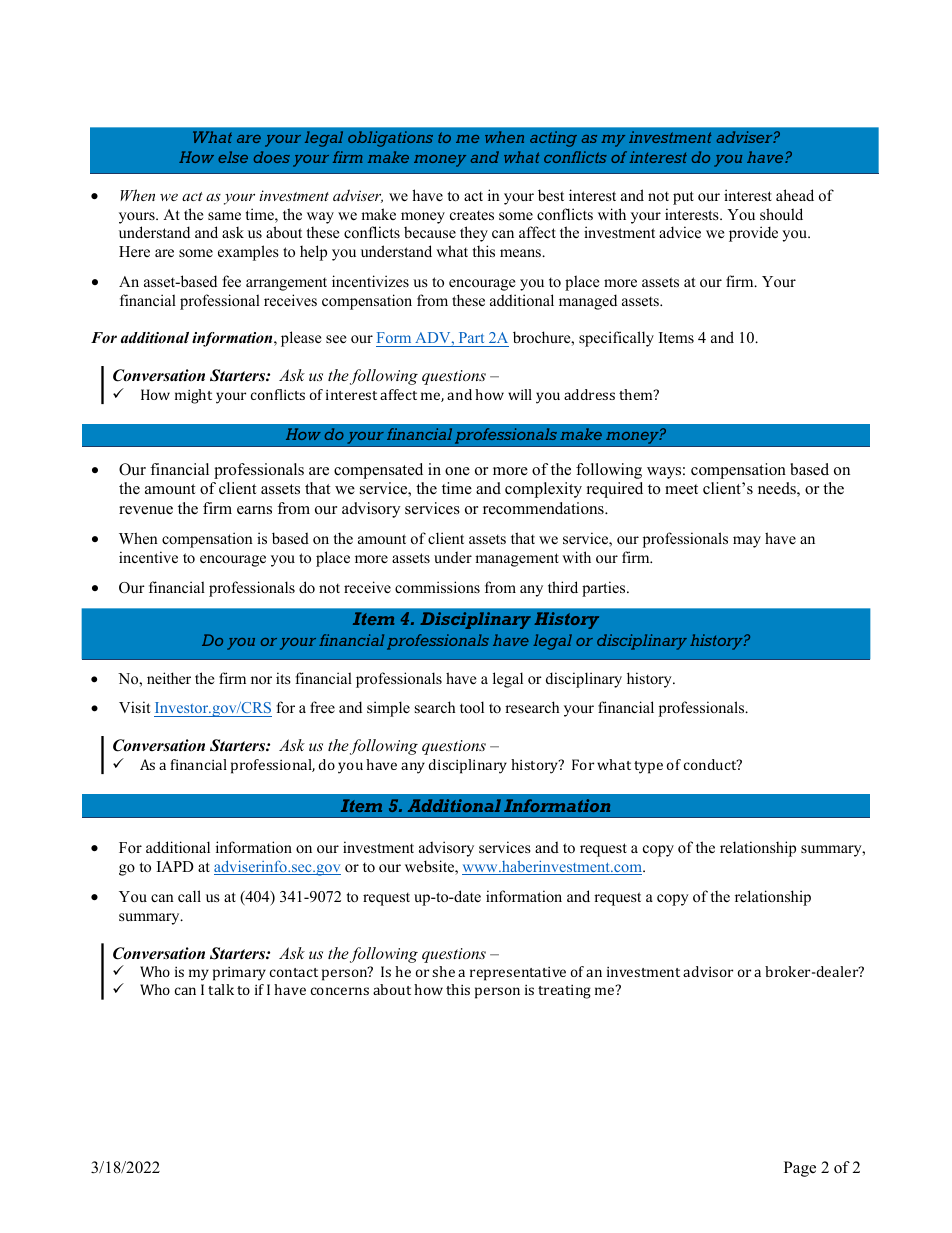 The height and width of the screenshot is (1233, 952). I want to click on Page, so click(800, 1169).
